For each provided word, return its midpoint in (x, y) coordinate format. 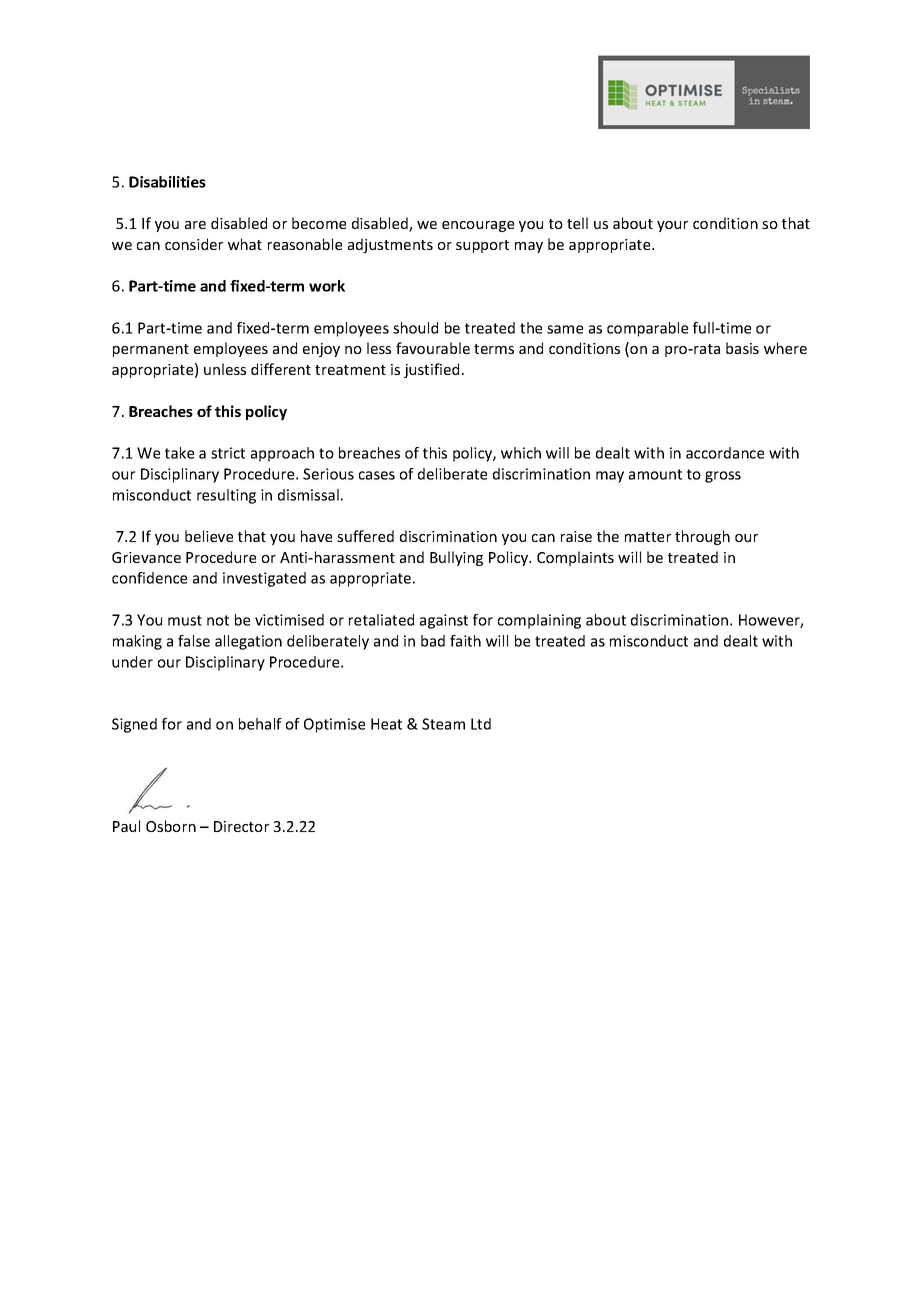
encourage (478, 226)
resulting (226, 496)
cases (377, 475)
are (195, 225)
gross (723, 477)
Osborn (171, 826)
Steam (443, 724)
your (672, 226)
